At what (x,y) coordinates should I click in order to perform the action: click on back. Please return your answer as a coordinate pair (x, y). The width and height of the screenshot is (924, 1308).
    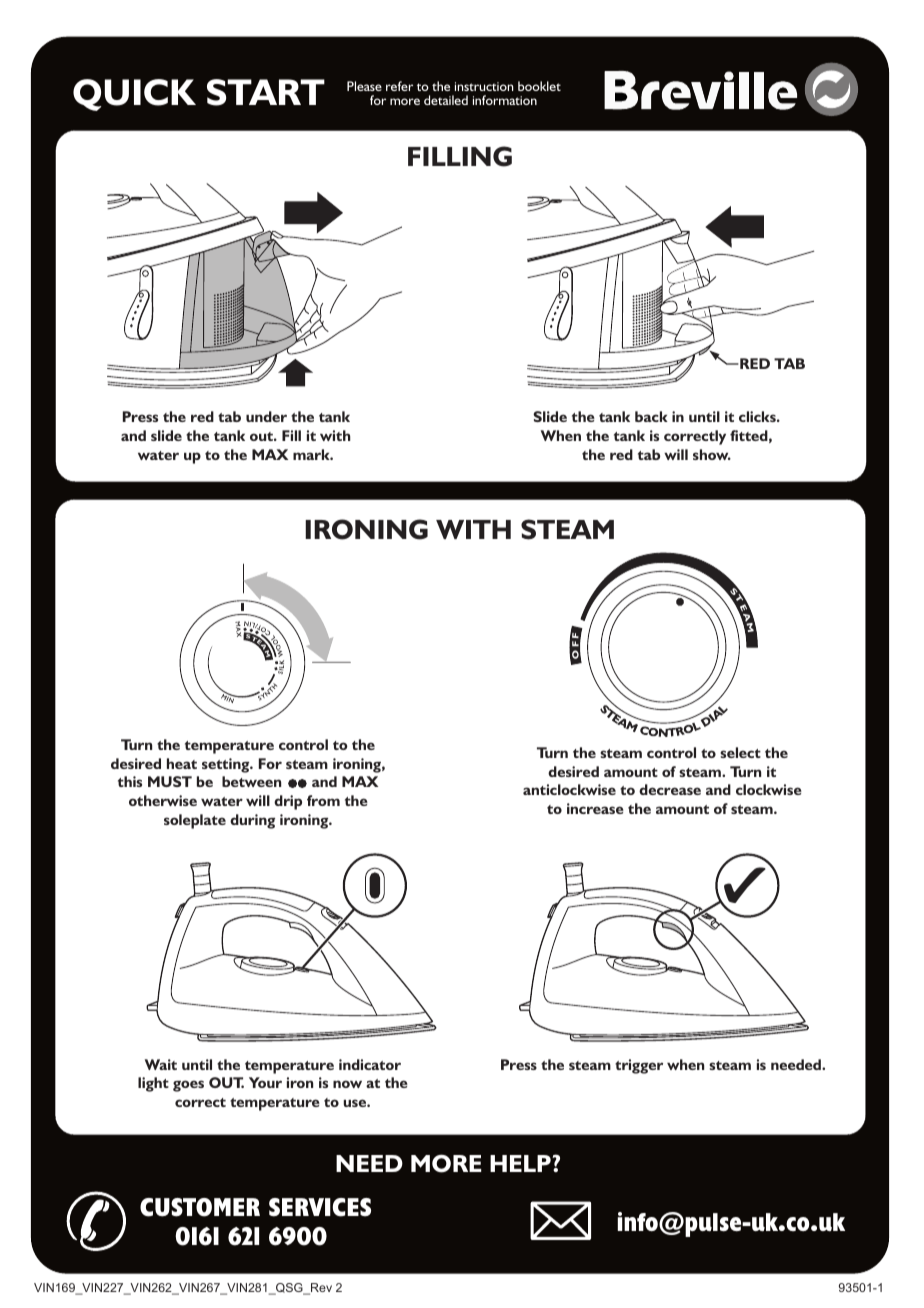
    Looking at the image, I should click on (651, 416).
